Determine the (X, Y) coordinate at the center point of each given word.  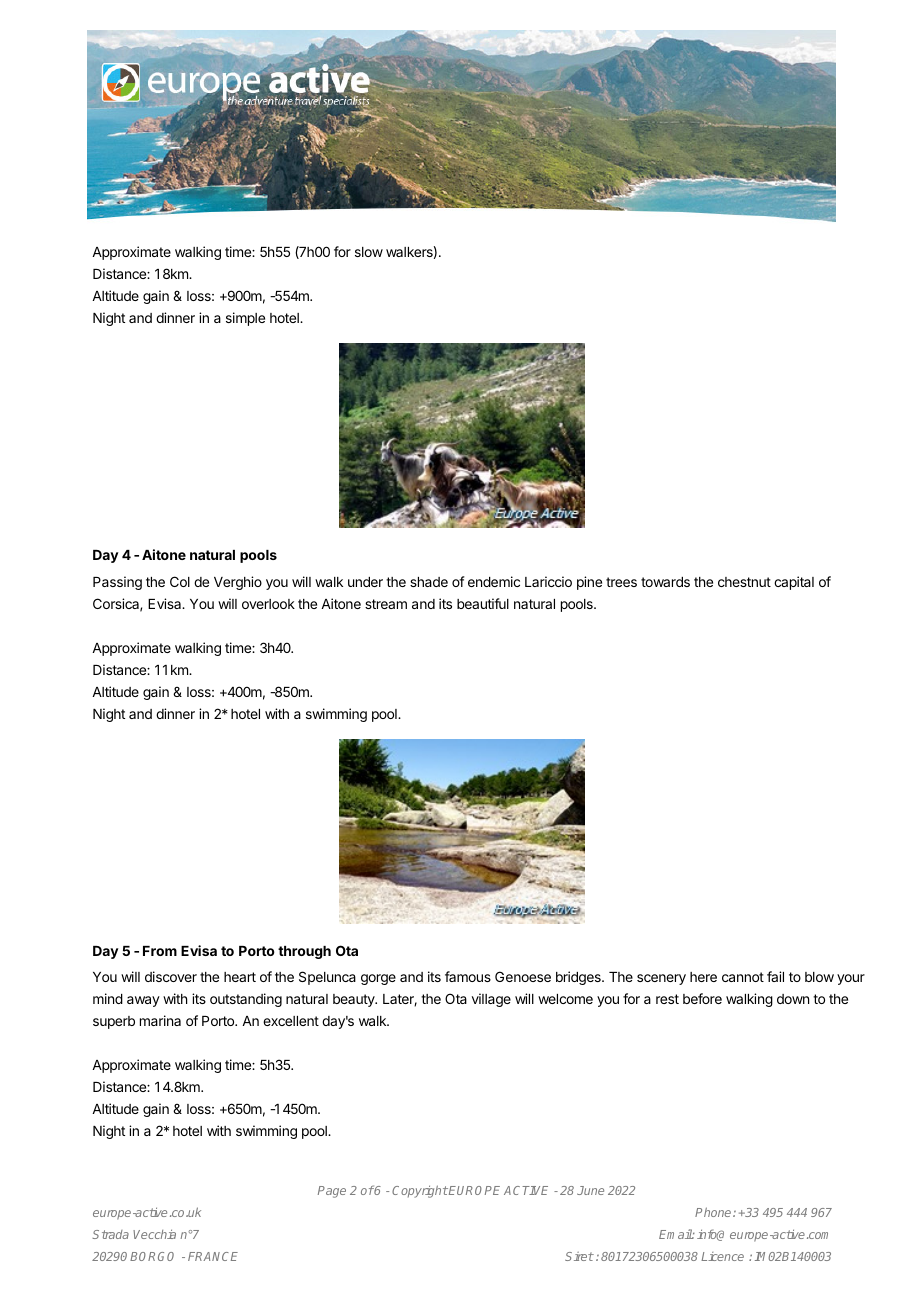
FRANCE (213, 1256)
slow (369, 252)
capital (794, 583)
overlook (268, 604)
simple (245, 319)
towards (665, 582)
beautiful (483, 603)
